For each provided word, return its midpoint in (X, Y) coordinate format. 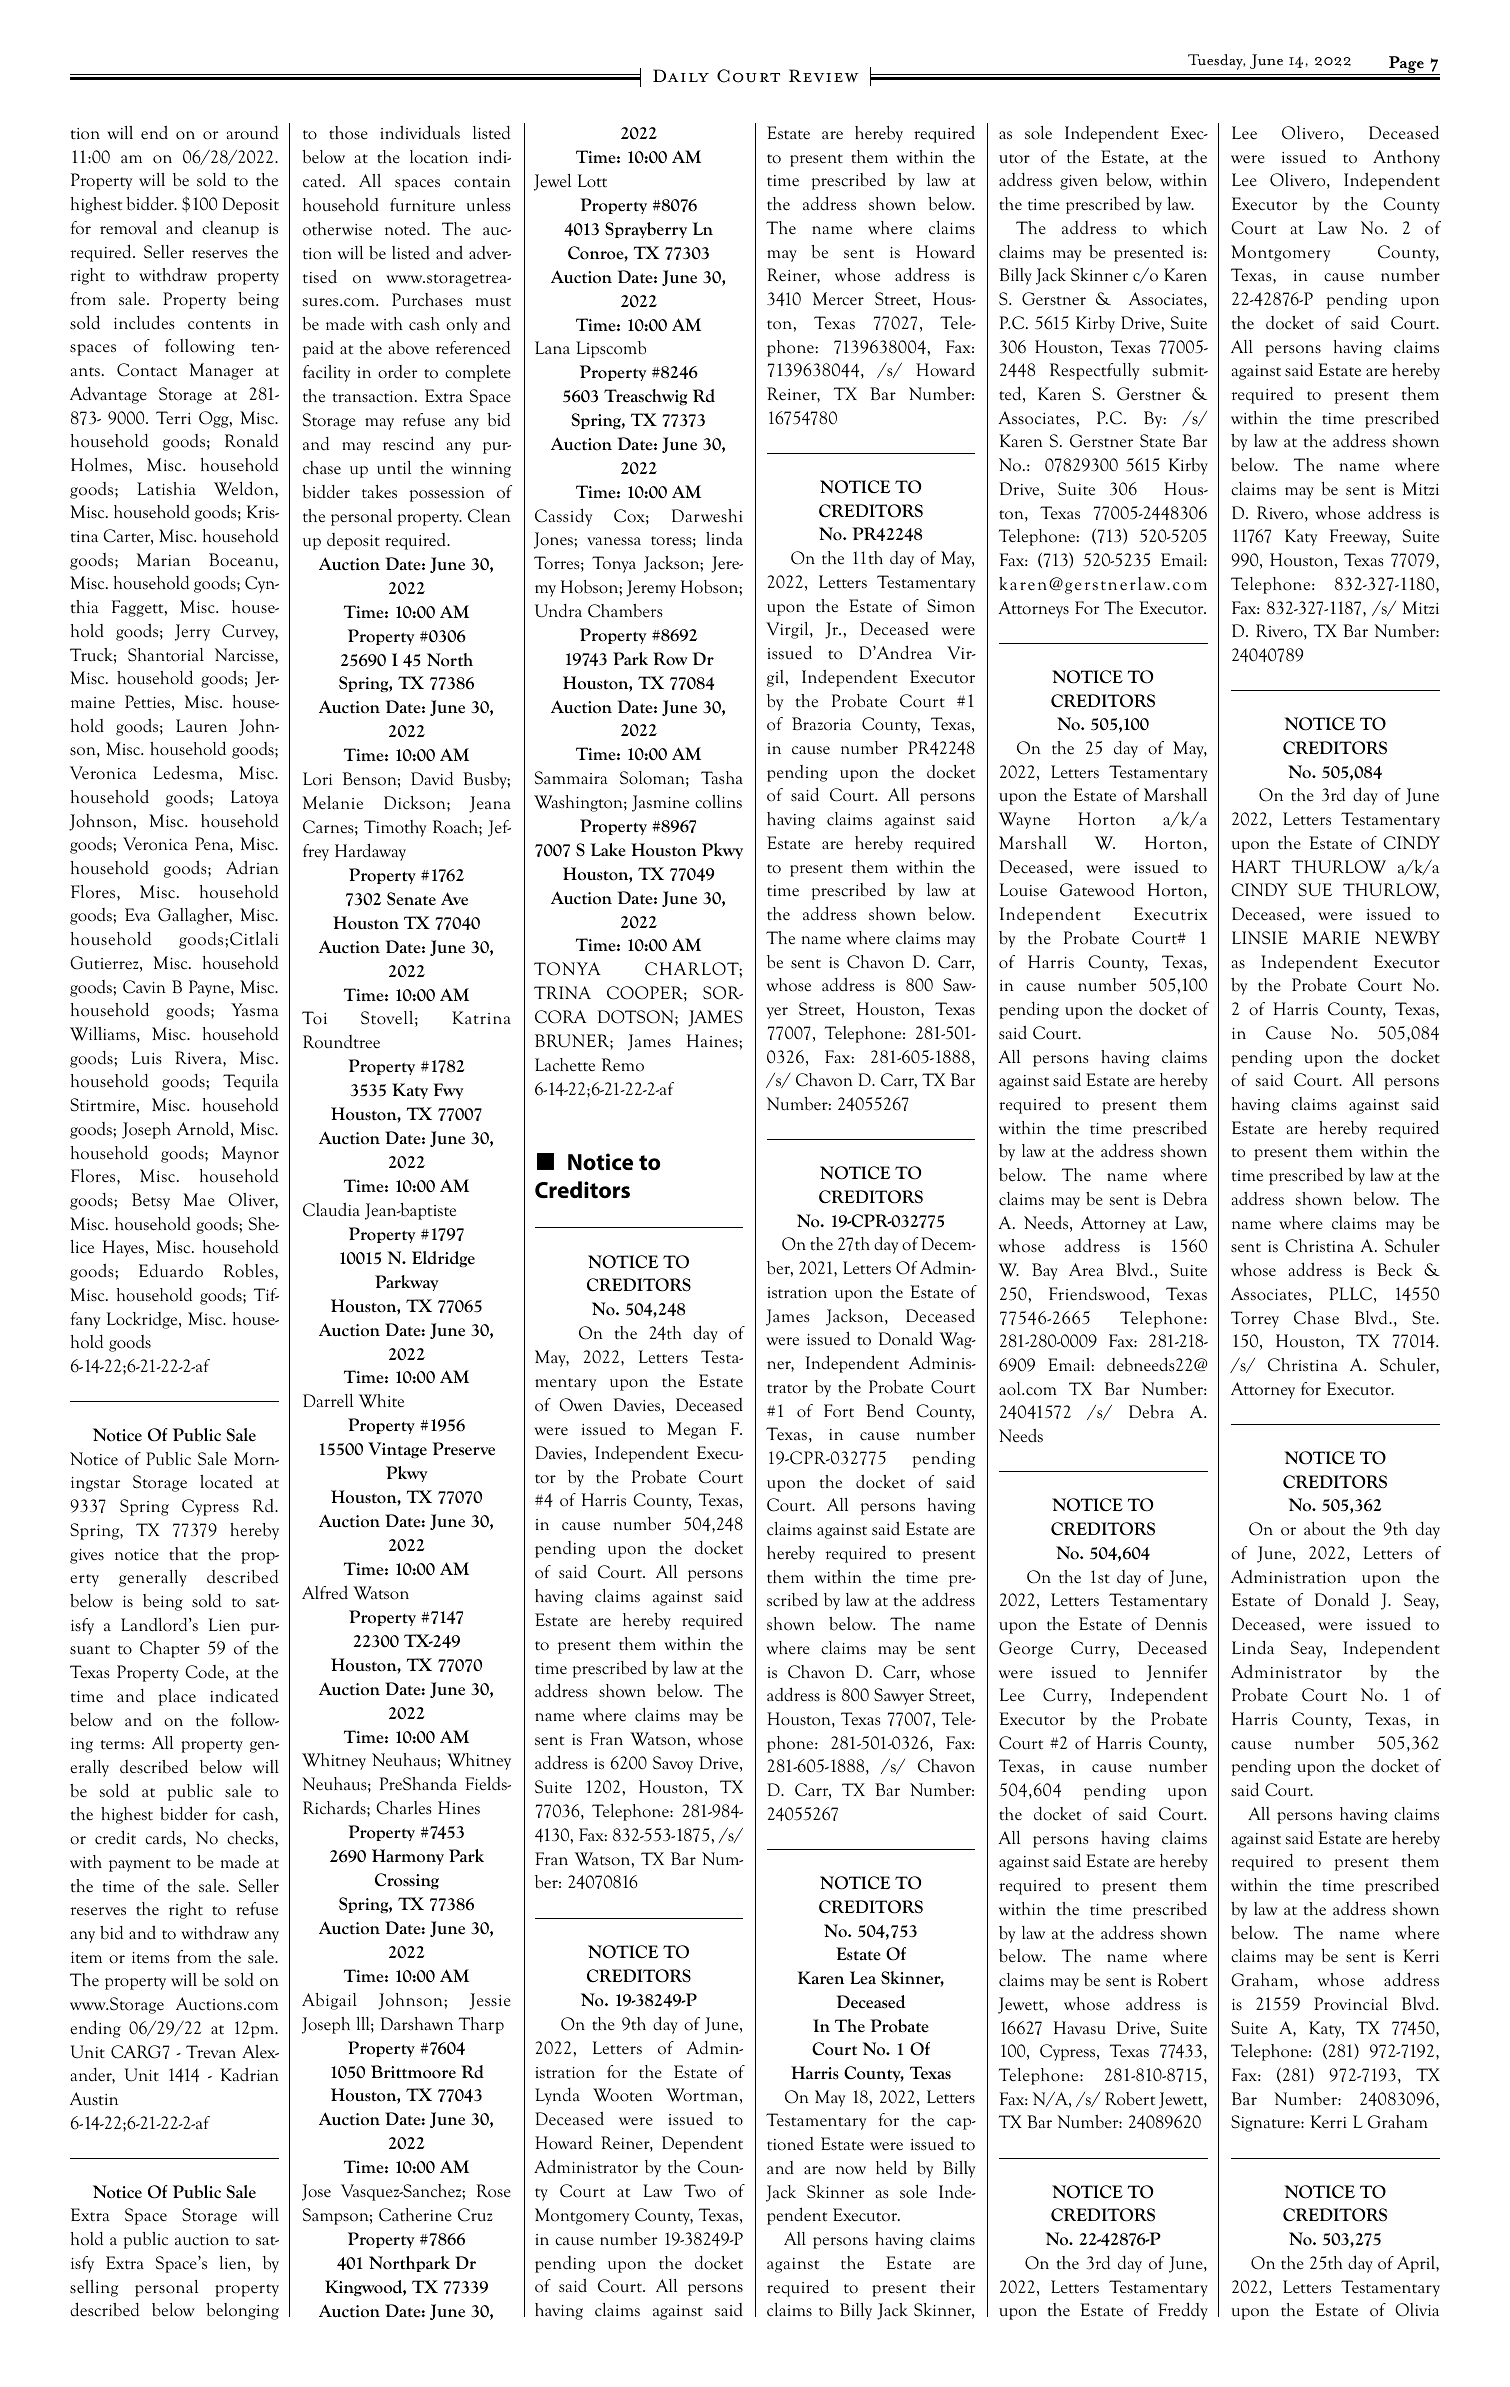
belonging (242, 2311)
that (183, 1554)
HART (1256, 866)
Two (700, 2191)
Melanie (333, 803)
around (252, 133)
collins (718, 802)
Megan (692, 1430)
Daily (681, 75)
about (1324, 1529)
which (1184, 228)
